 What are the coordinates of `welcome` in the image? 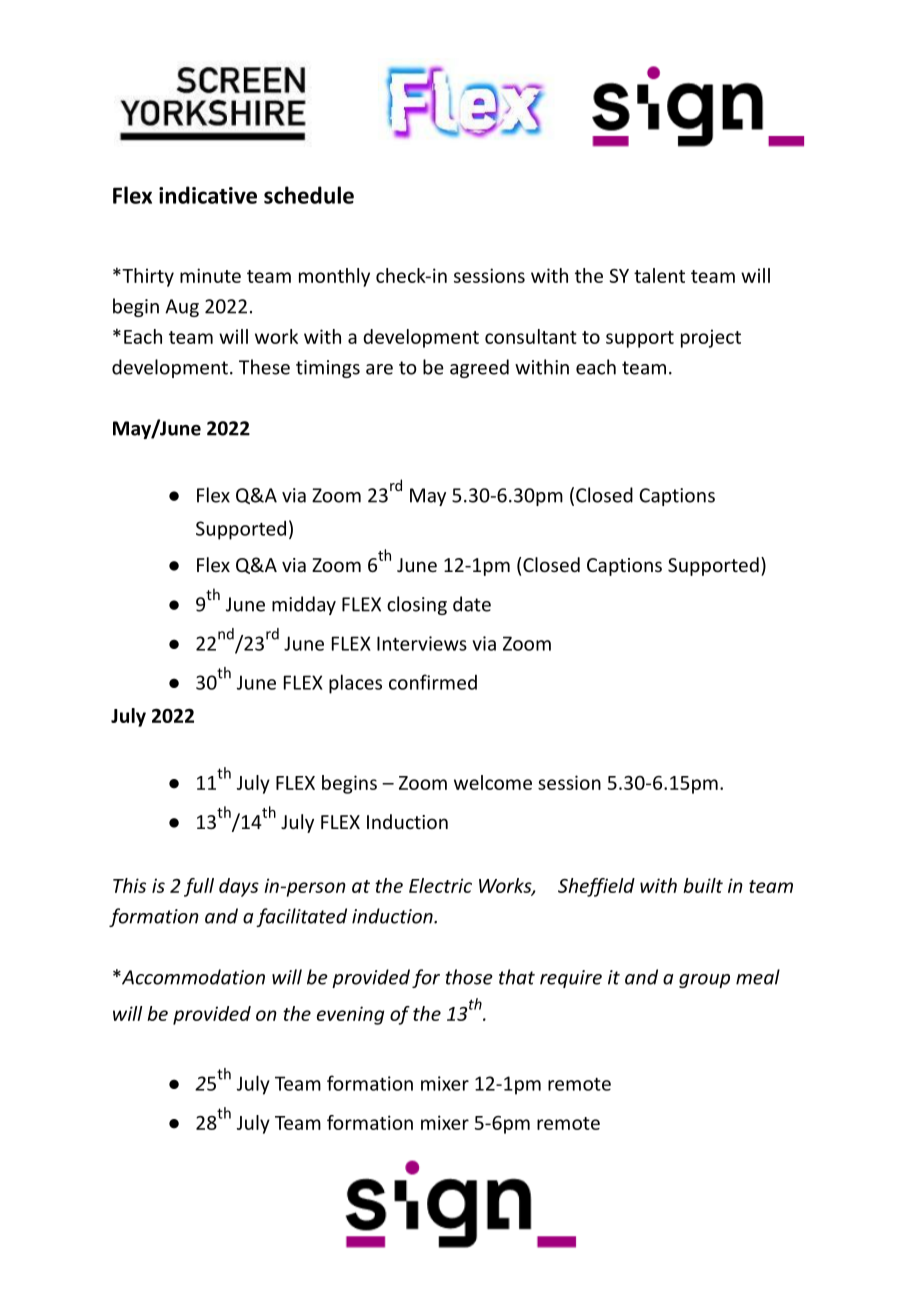 It's located at (493, 782).
